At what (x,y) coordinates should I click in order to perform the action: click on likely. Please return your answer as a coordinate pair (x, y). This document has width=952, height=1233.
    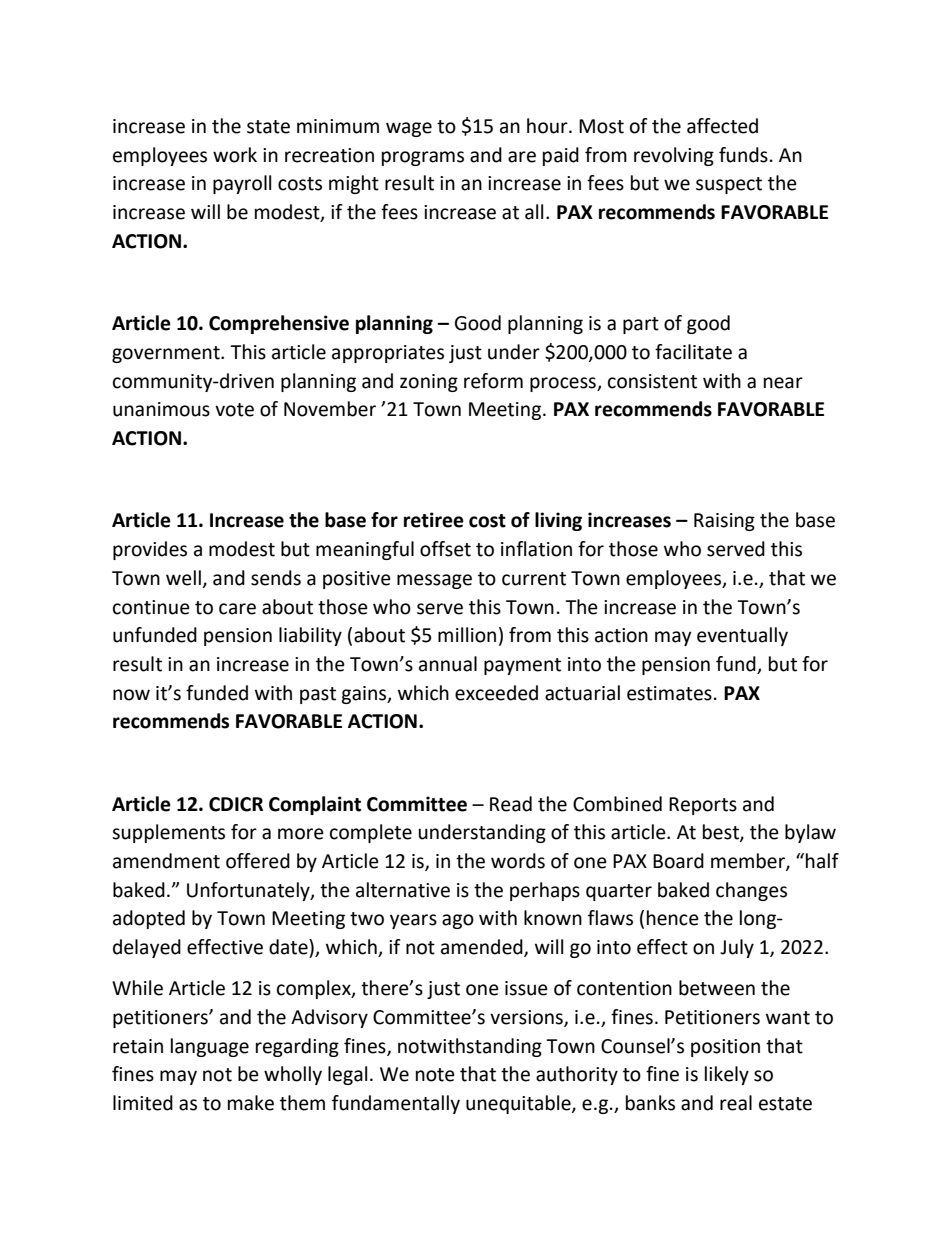
    Looking at the image, I should click on (727, 1075).
